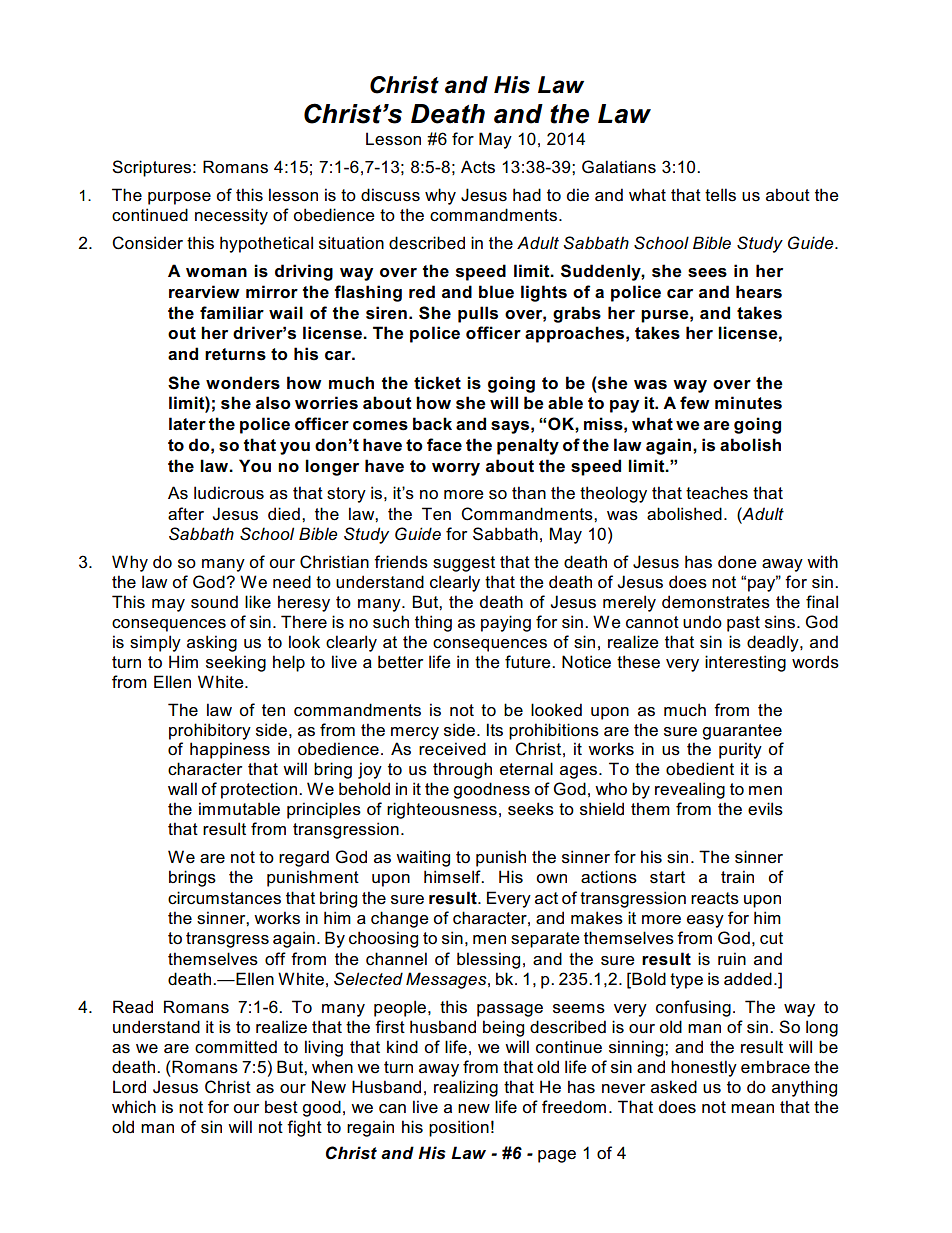 Image resolution: width=952 pixels, height=1233 pixels. What do you see at coordinates (720, 195) in the screenshot?
I see `tells` at bounding box center [720, 195].
